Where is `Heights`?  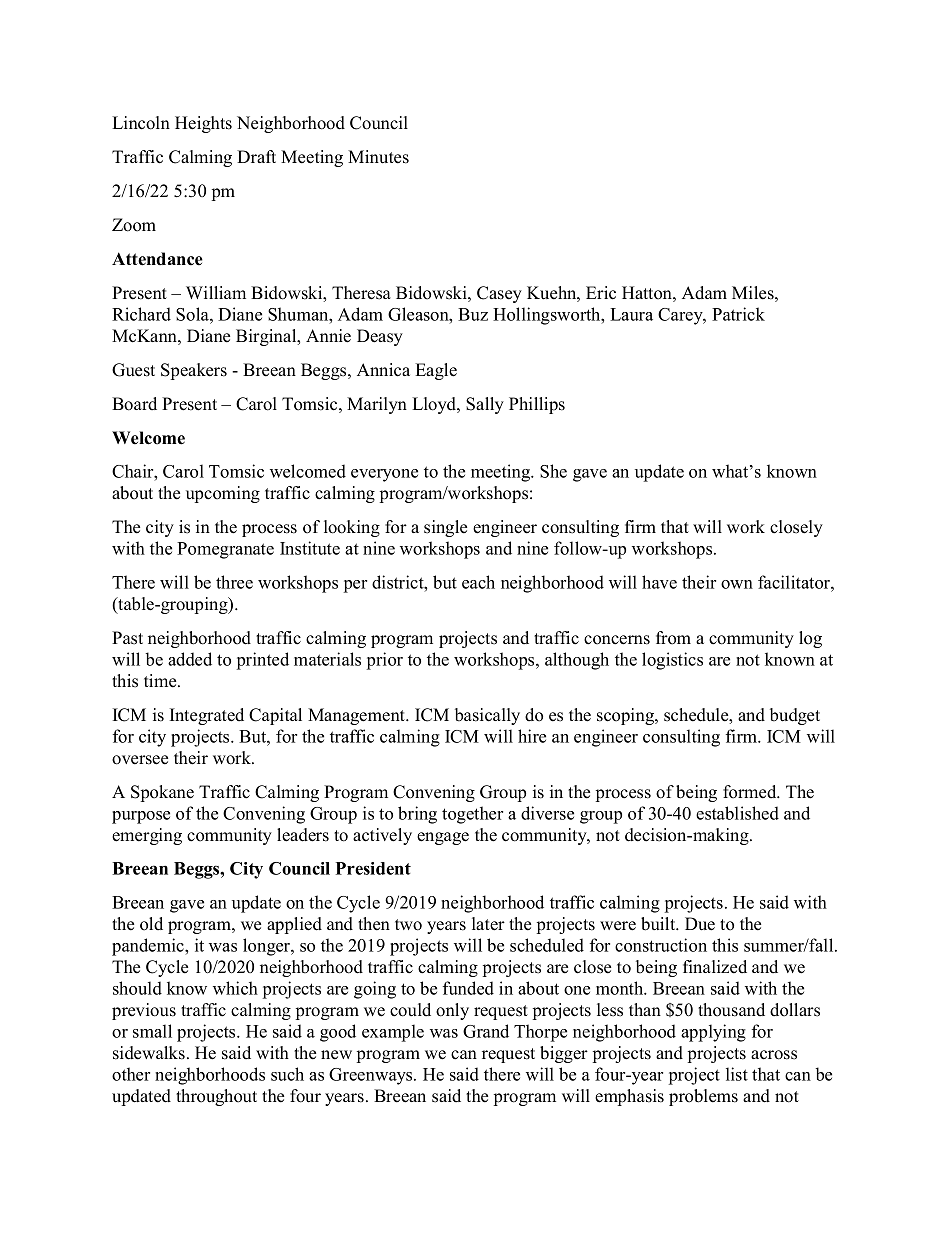
Heights is located at coordinates (203, 124).
